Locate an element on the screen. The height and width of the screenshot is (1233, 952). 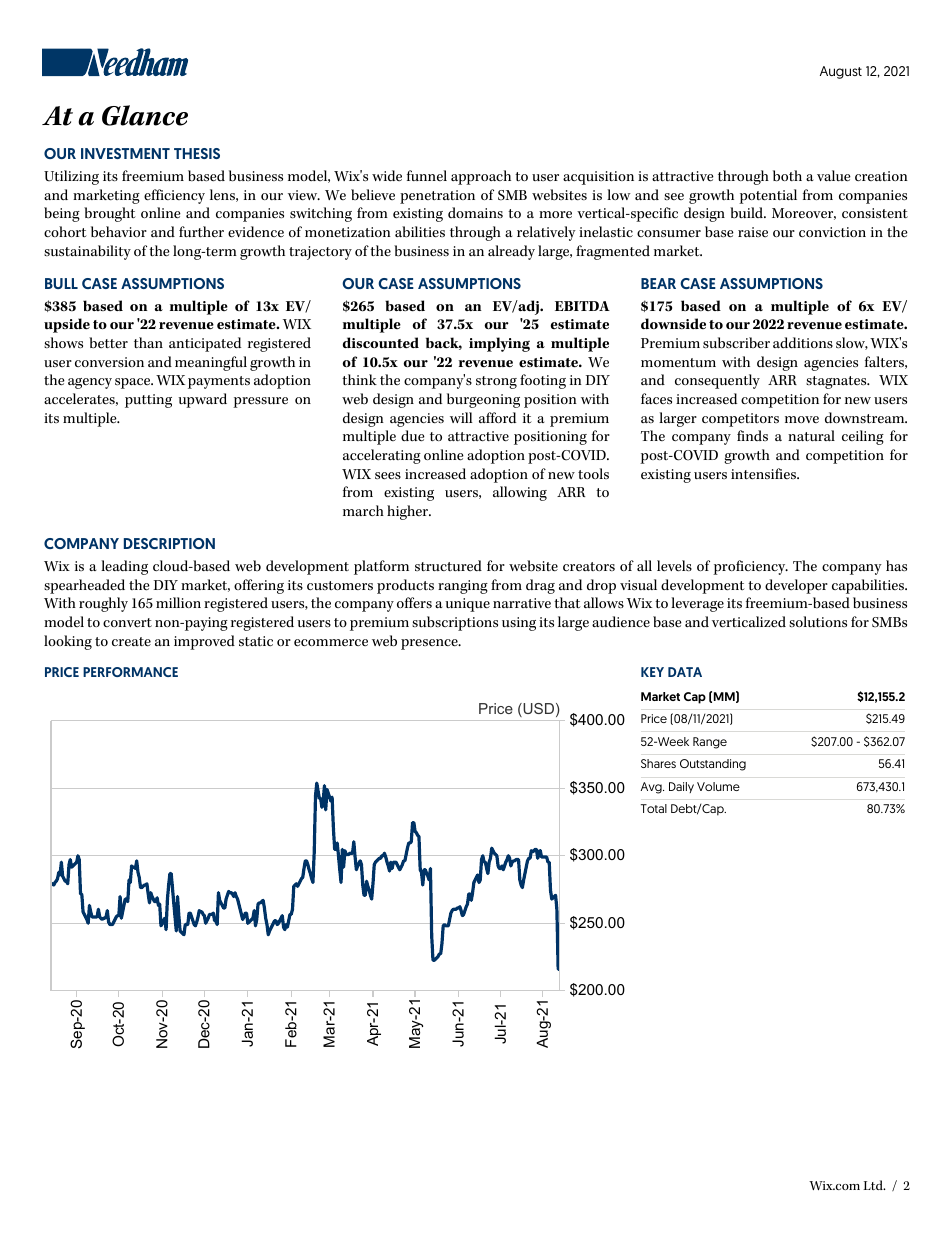
August is located at coordinates (841, 72).
